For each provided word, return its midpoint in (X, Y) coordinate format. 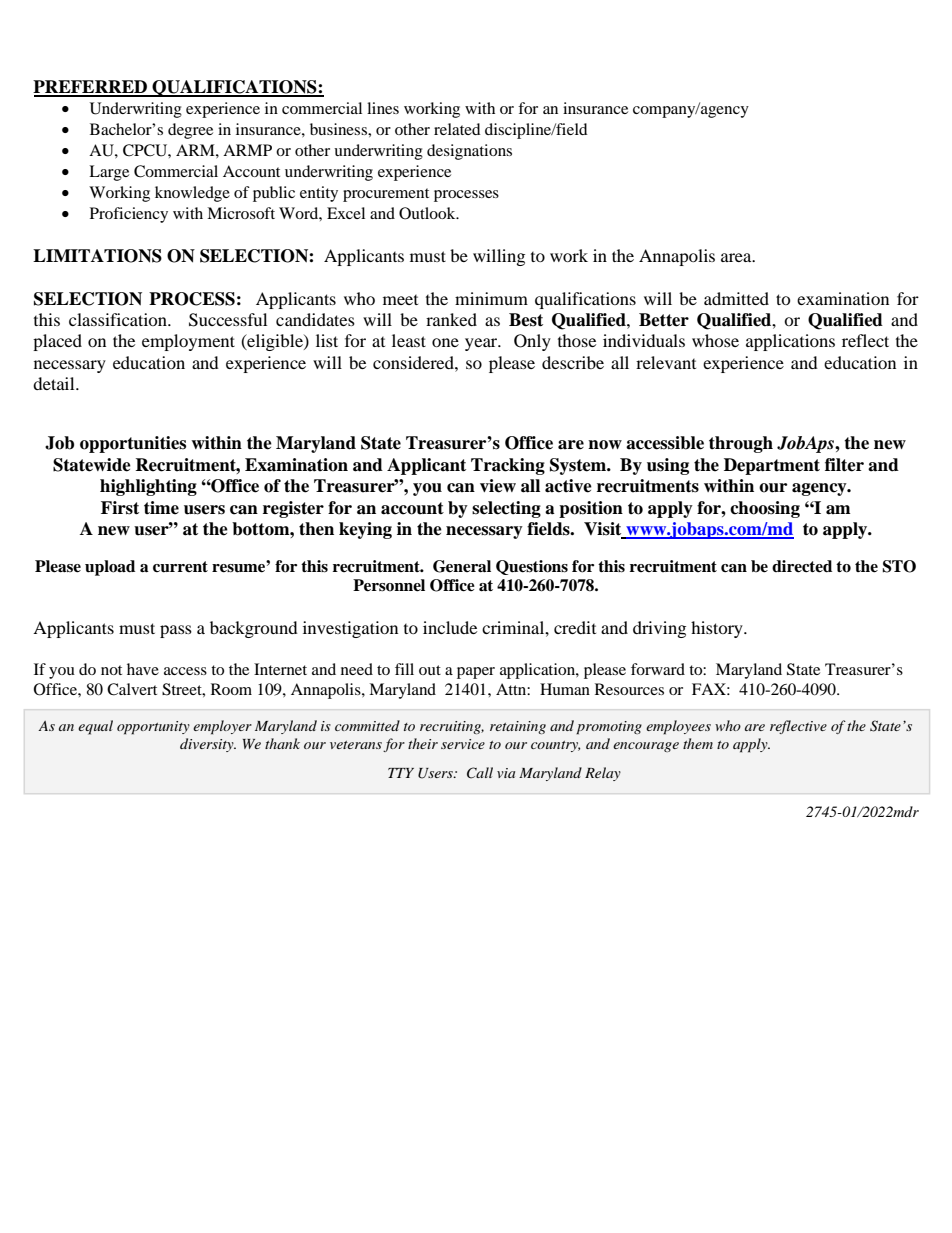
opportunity (153, 728)
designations (469, 152)
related (457, 129)
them (698, 743)
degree (190, 131)
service (463, 744)
